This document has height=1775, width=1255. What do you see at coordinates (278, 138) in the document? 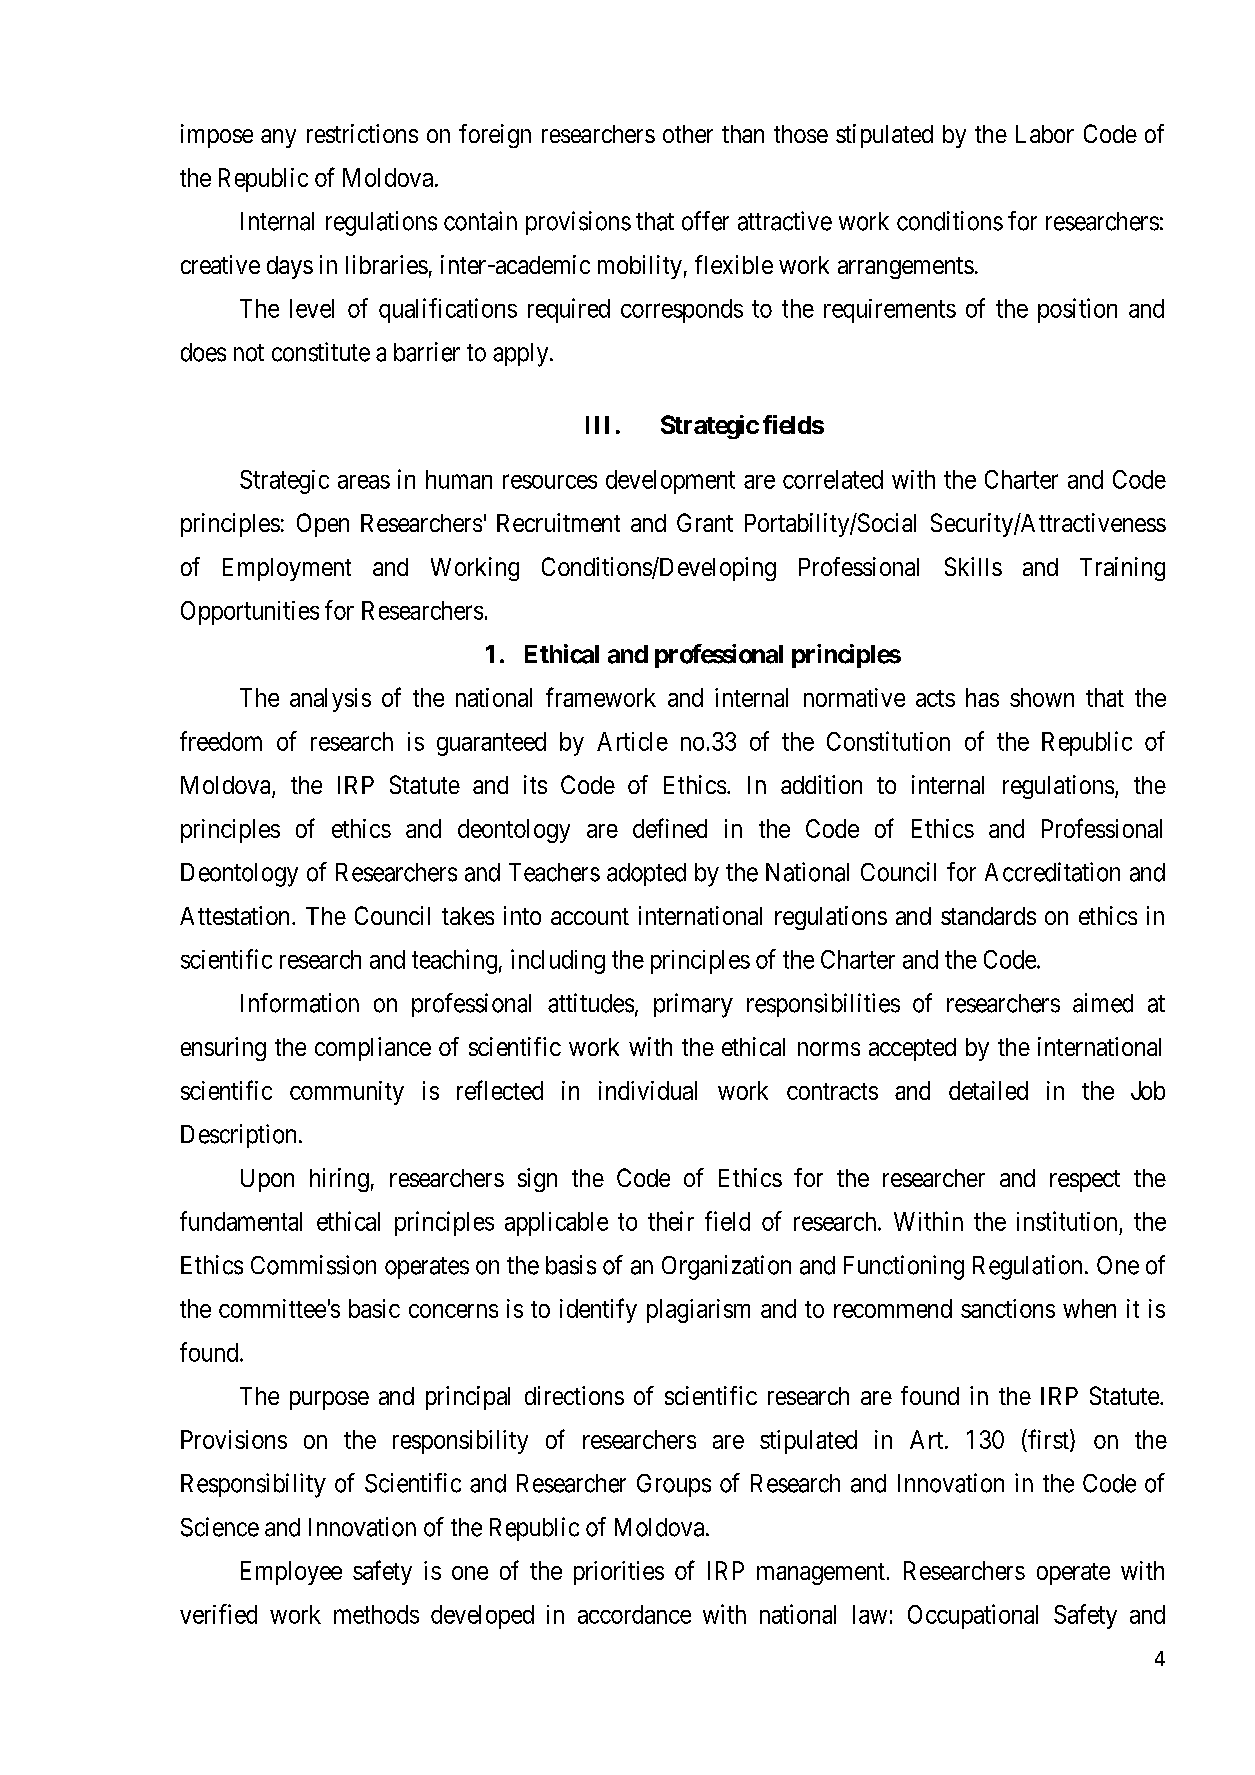
I see `any` at bounding box center [278, 138].
